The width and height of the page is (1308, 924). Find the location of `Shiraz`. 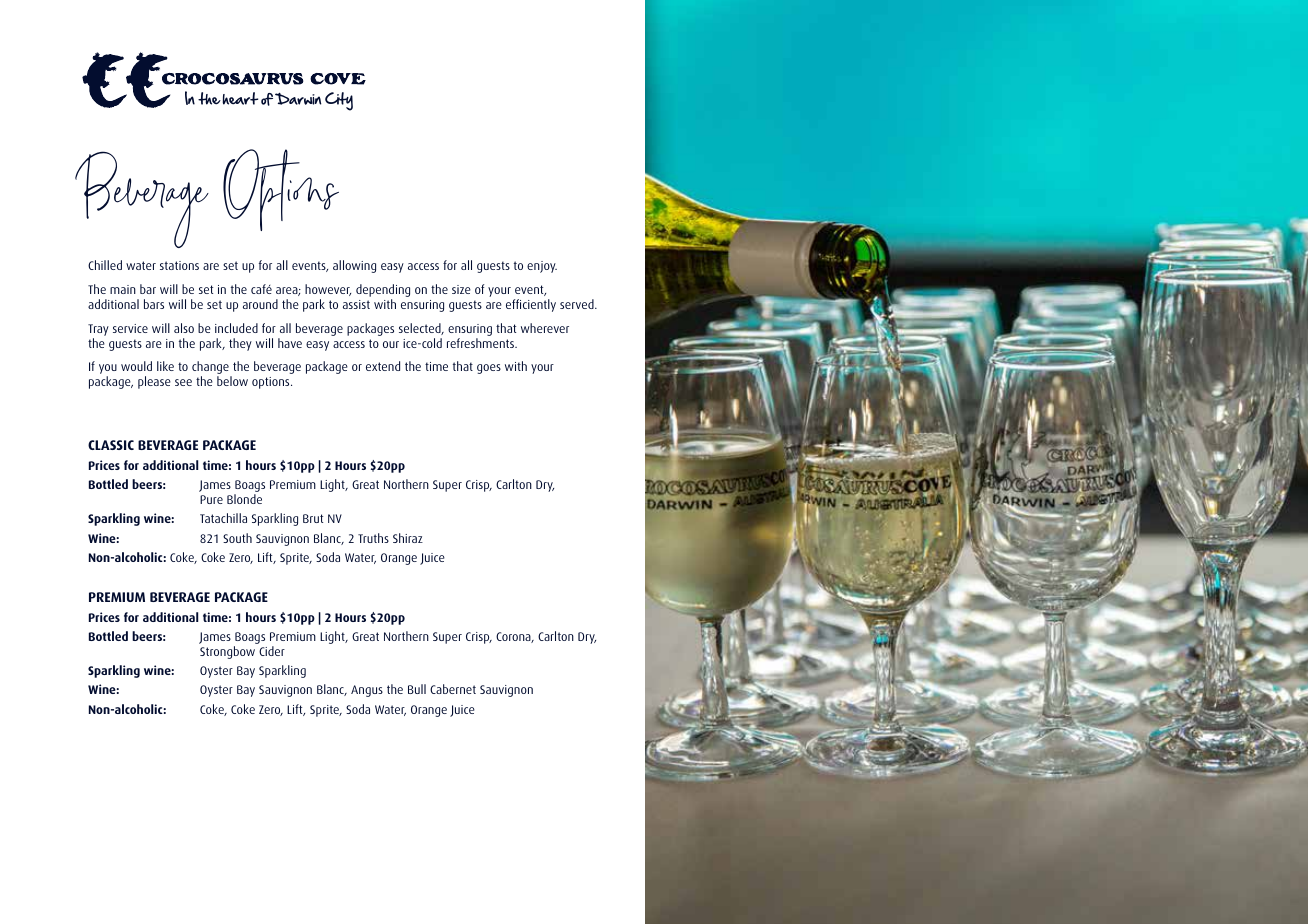

Shiraz is located at coordinates (408, 538).
